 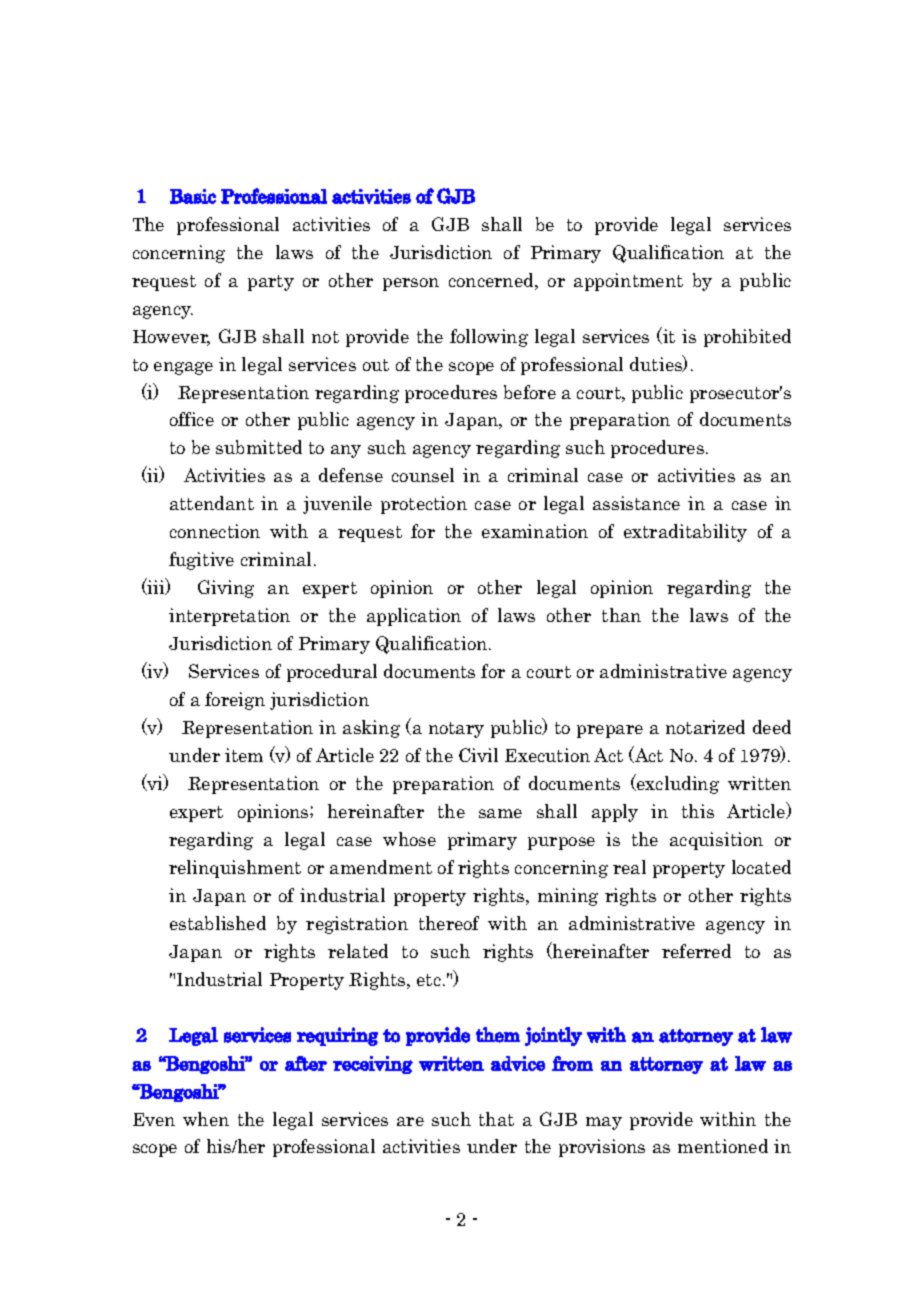 I want to click on appointment, so click(x=628, y=282).
